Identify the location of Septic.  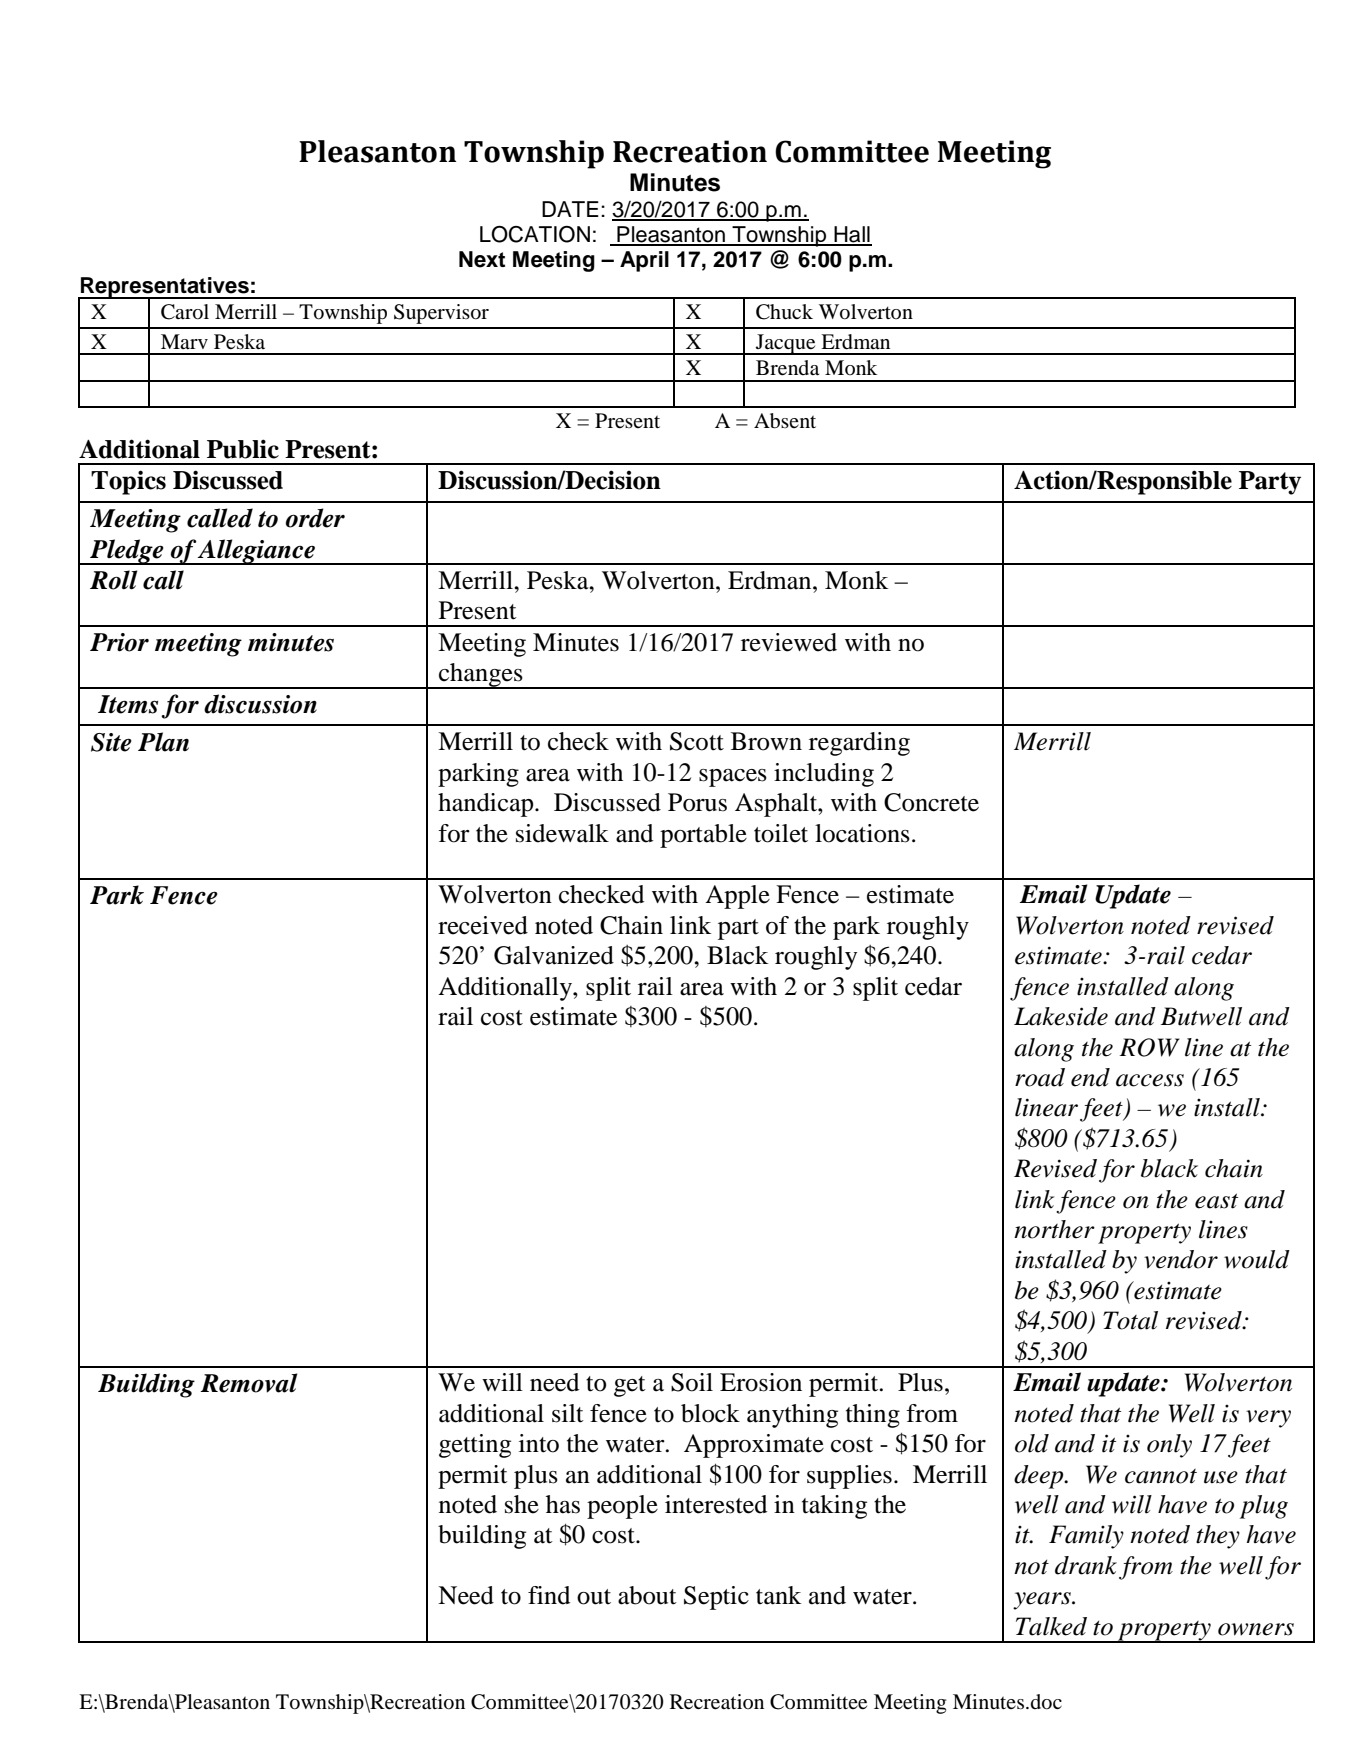
(716, 1598).
